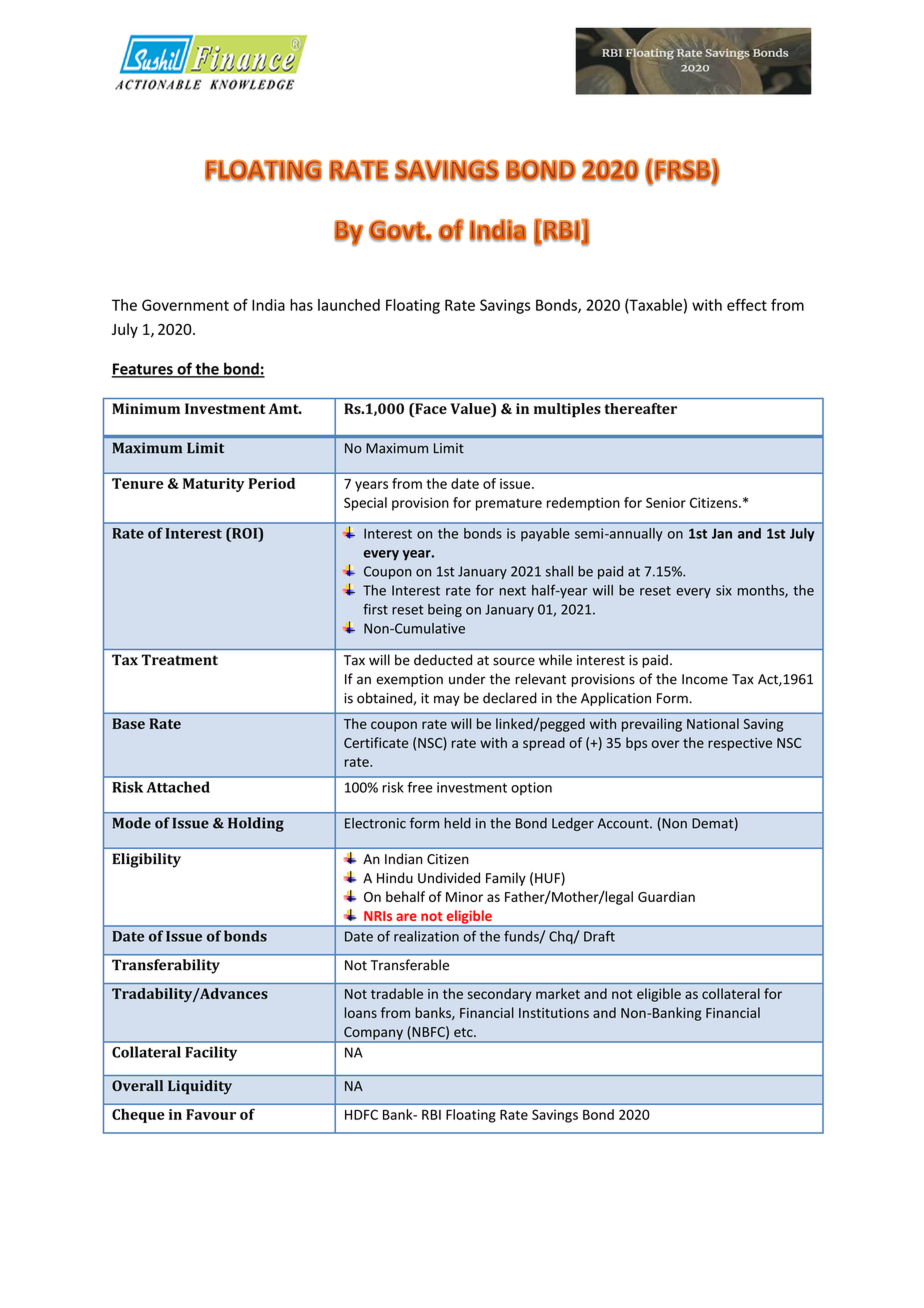 The width and height of the page is (924, 1308). Describe the element at coordinates (747, 305) in the page. I see `effect` at that location.
